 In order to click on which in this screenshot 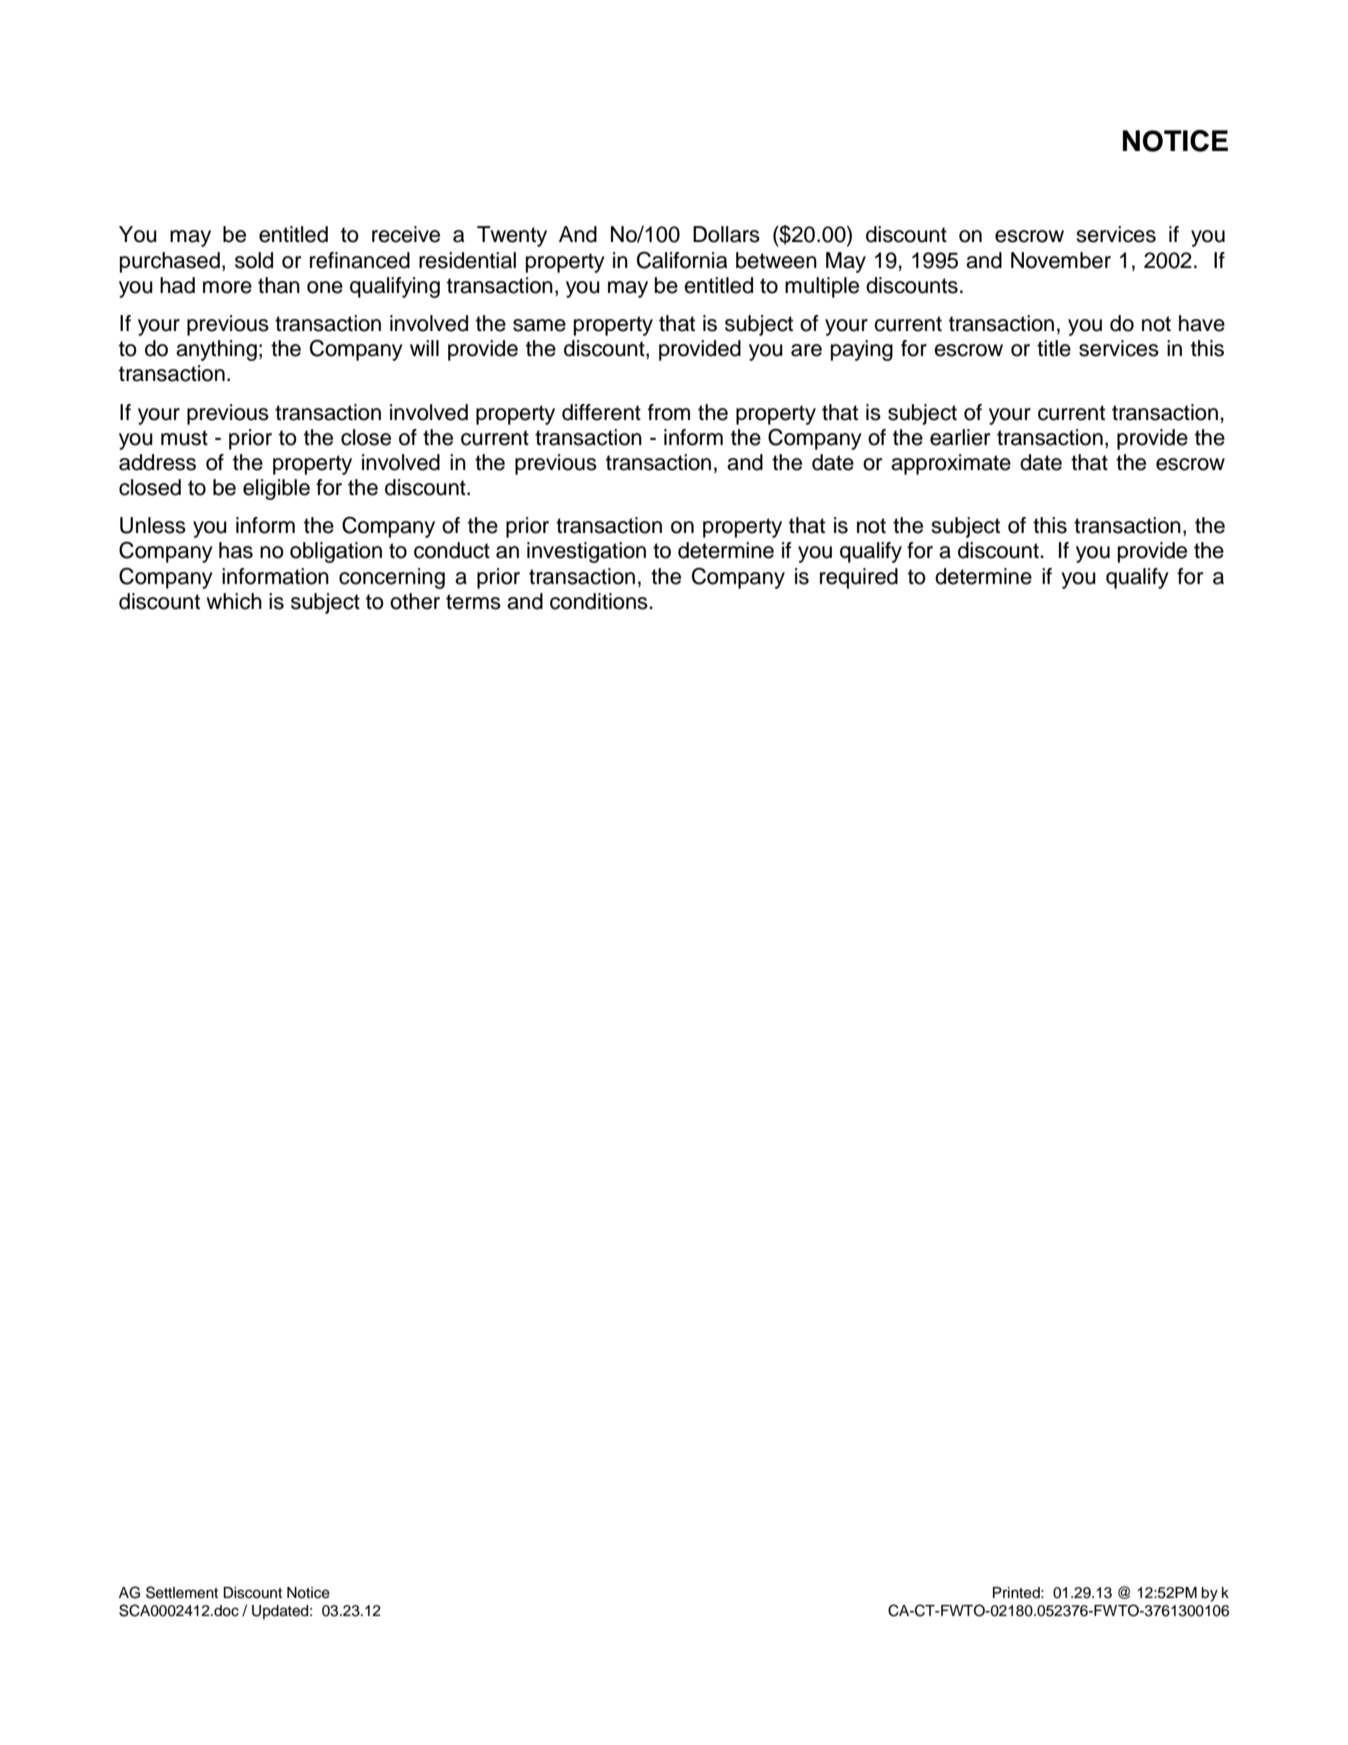, I will do `click(234, 601)`.
